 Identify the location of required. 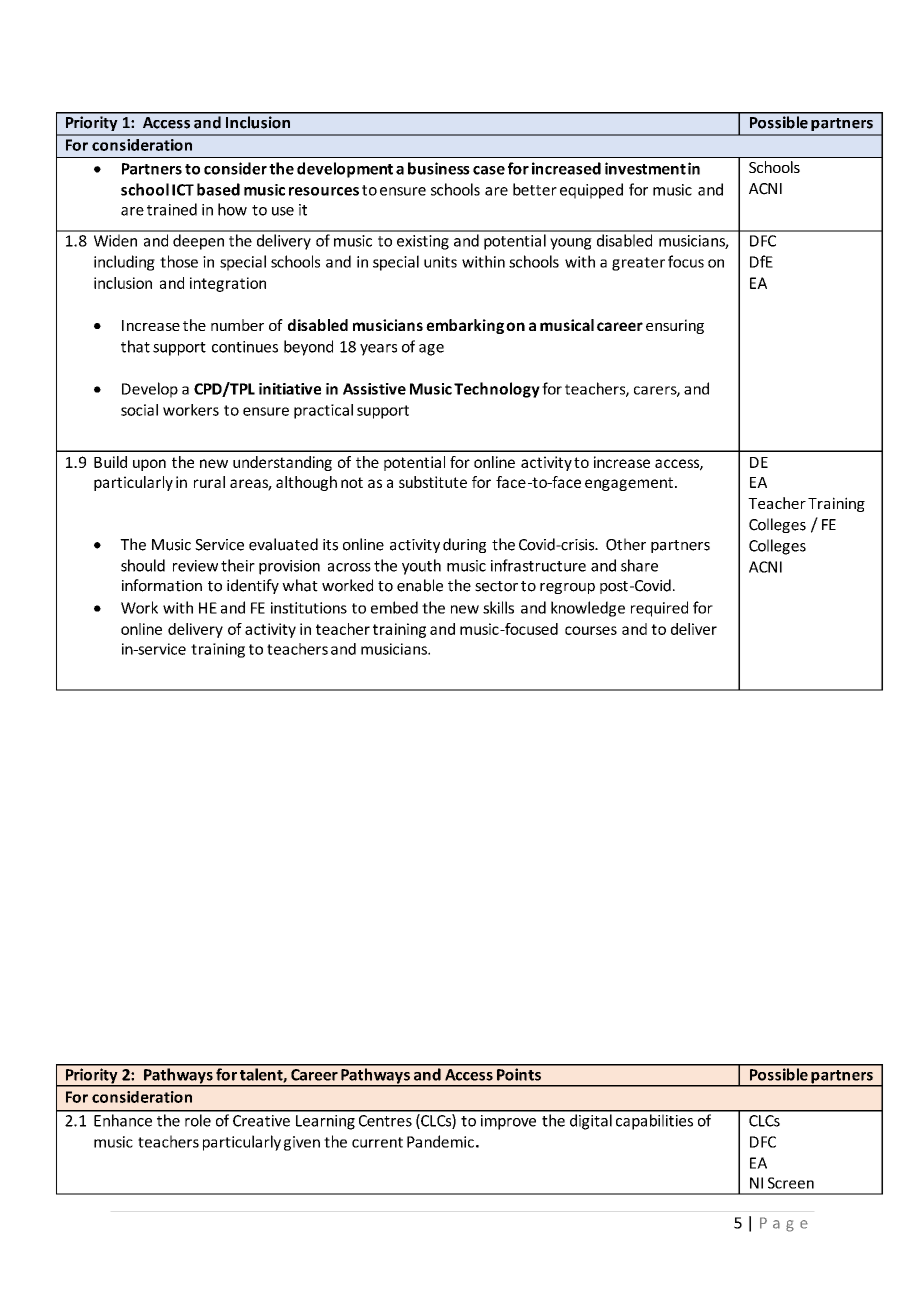
(659, 609).
